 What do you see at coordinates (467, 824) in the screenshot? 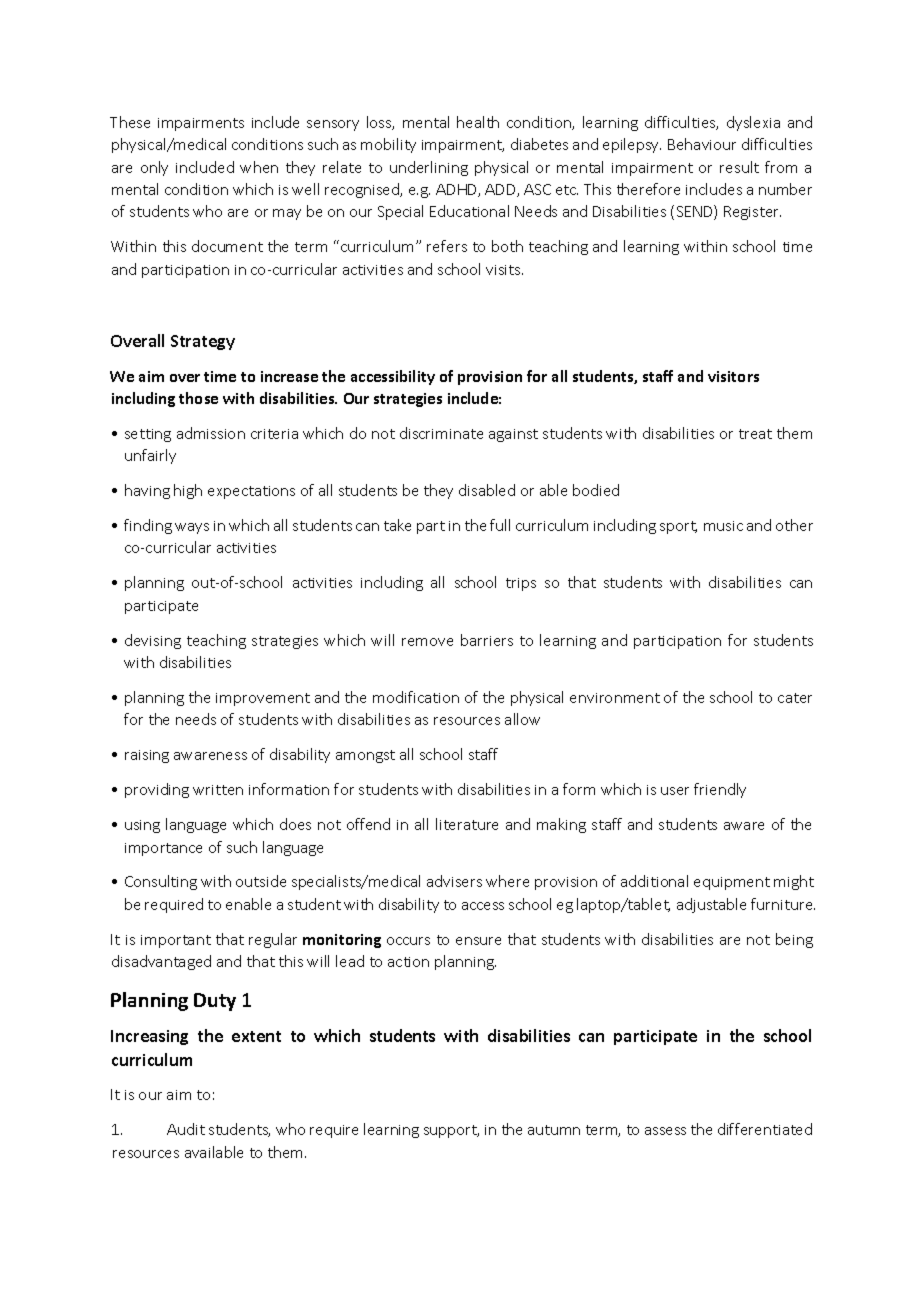
I see `literature` at bounding box center [467, 824].
